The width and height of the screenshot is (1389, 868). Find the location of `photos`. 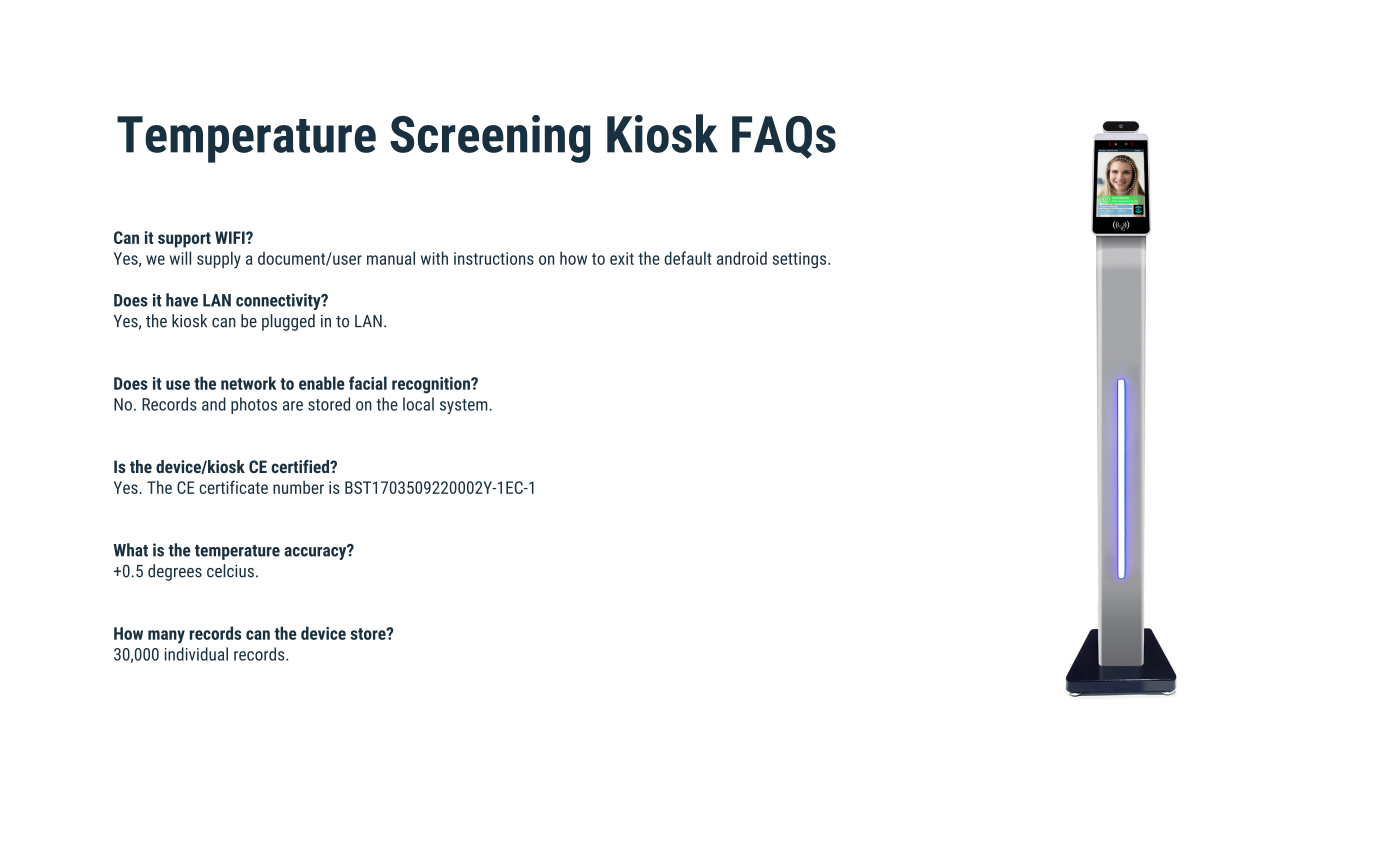

photos is located at coordinates (254, 405).
